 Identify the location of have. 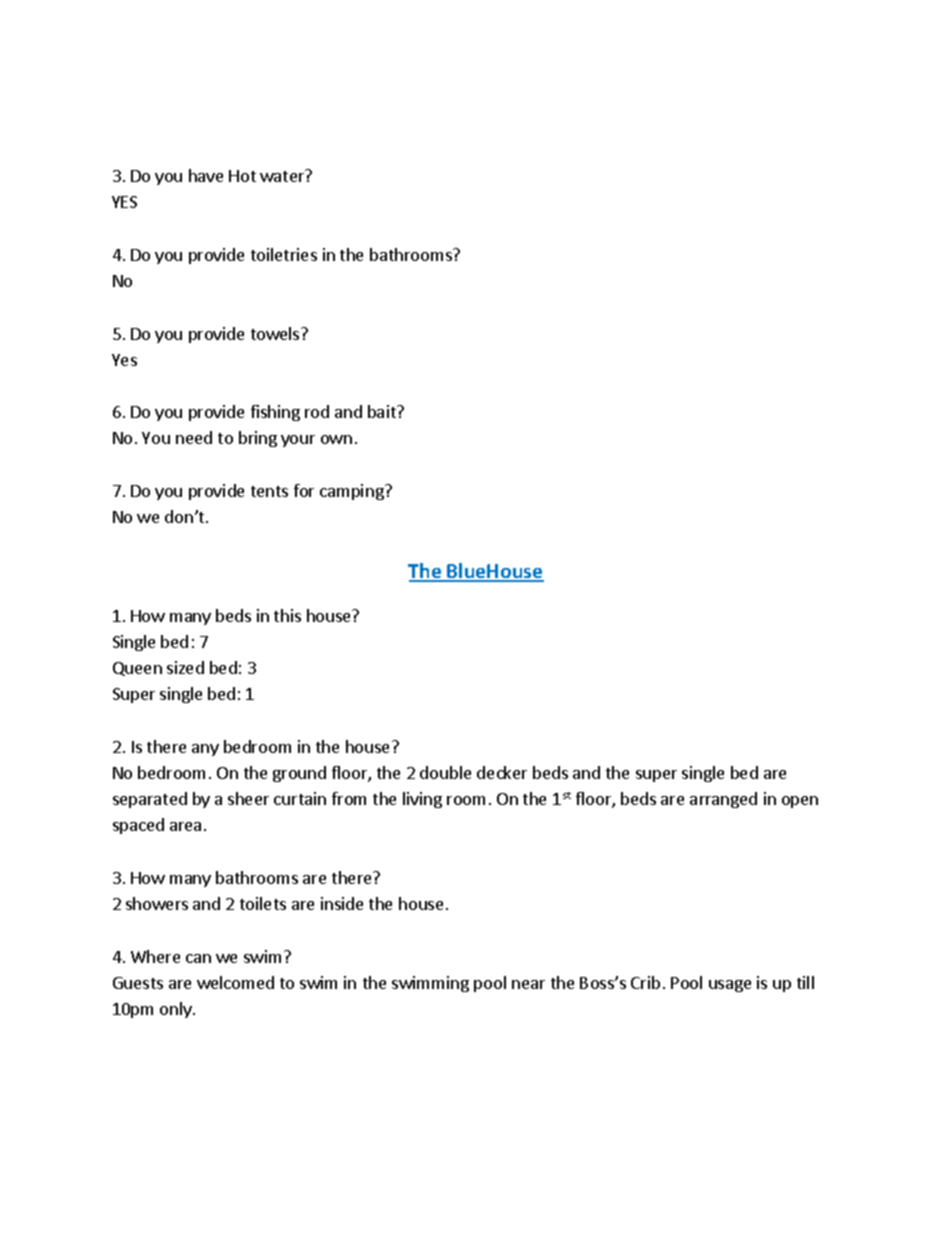
(206, 175).
